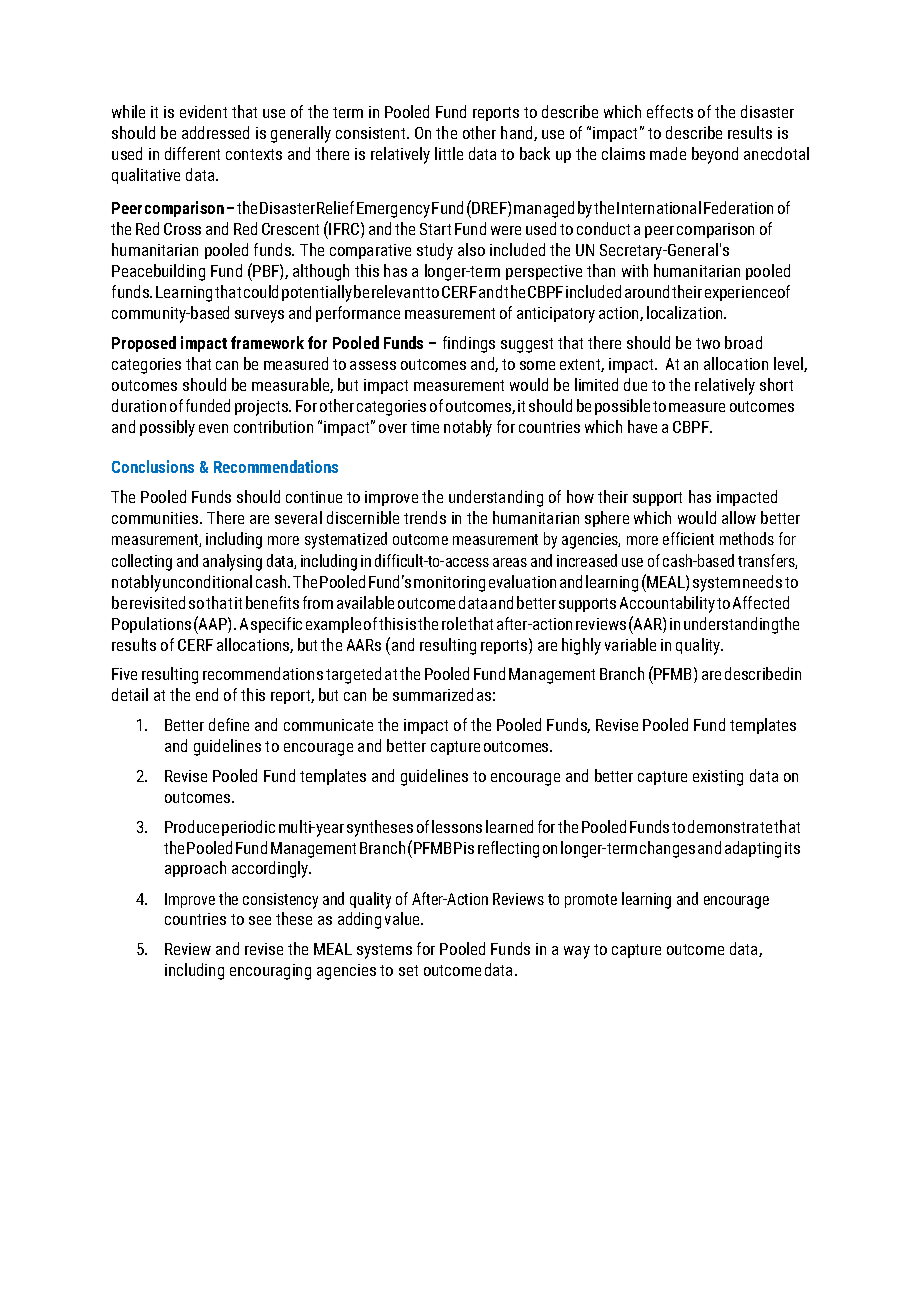 The height and width of the screenshot is (1307, 924). What do you see at coordinates (688, 538) in the screenshot?
I see `efficient` at bounding box center [688, 538].
